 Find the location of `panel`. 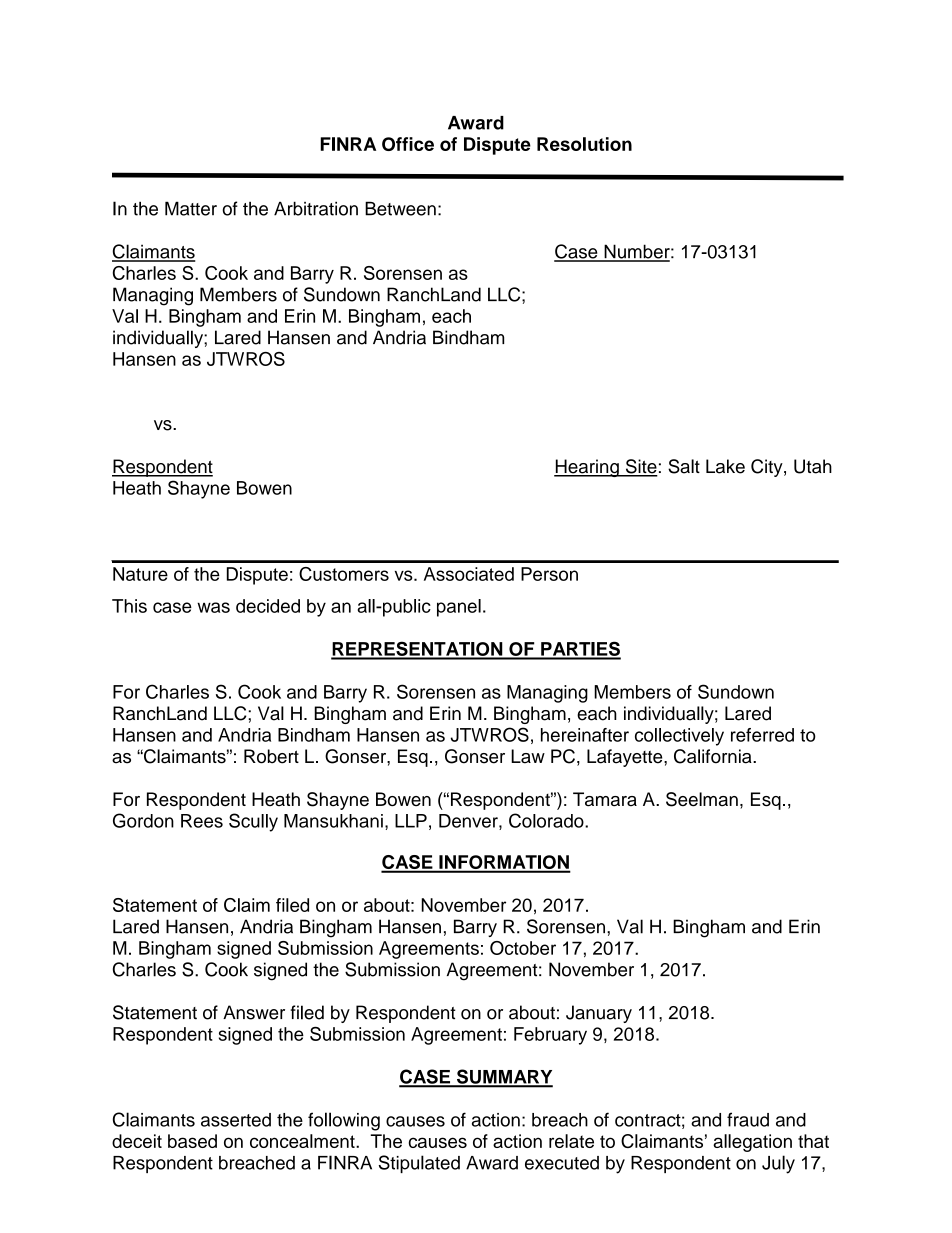

panel is located at coordinates (459, 608).
